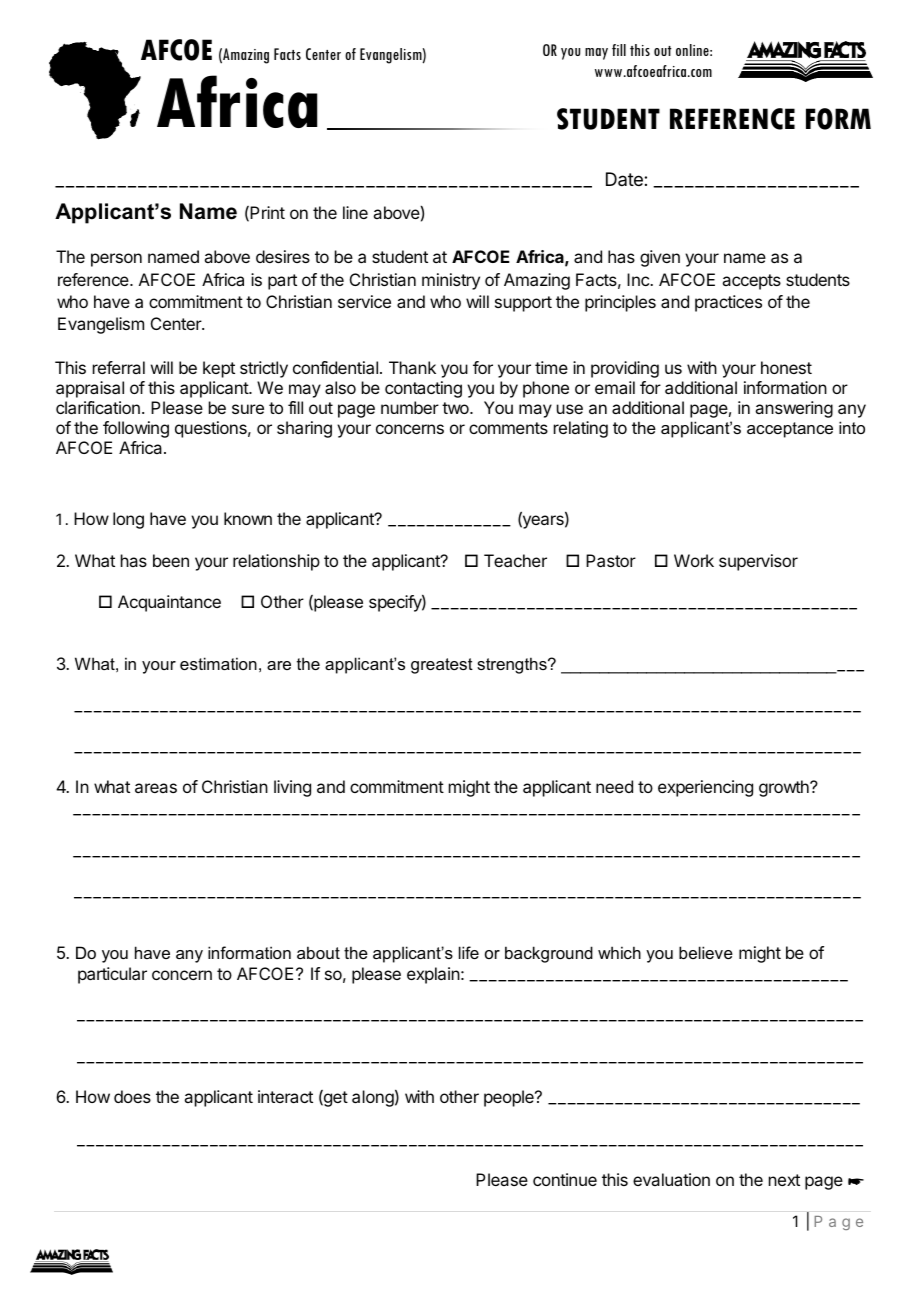 The image size is (924, 1308). What do you see at coordinates (751, 282) in the screenshot?
I see `accepts` at bounding box center [751, 282].
